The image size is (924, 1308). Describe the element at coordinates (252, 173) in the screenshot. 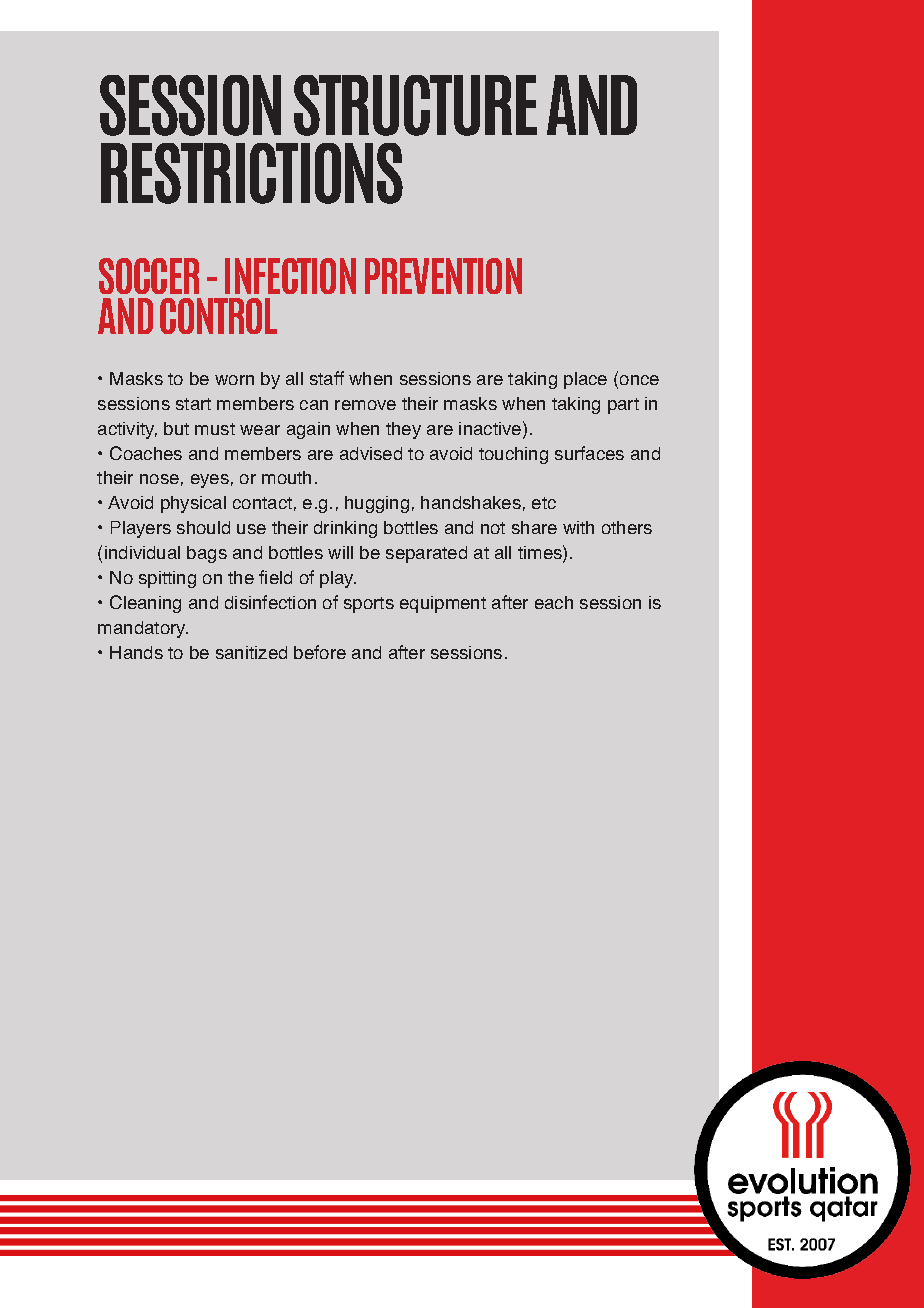

I see `RESTRICTIONS` at that location.
